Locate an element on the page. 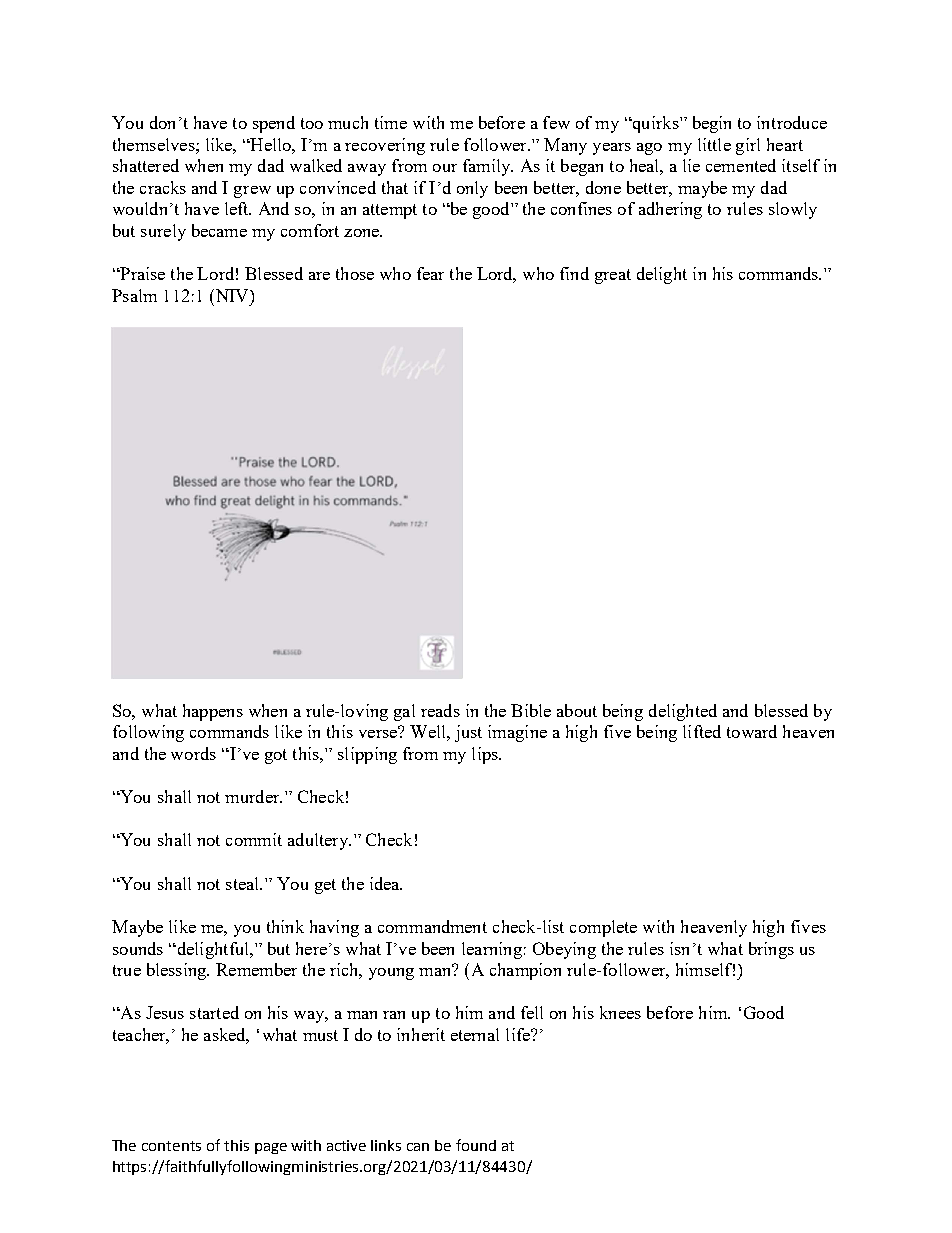 The height and width of the page is (1233, 952). reads is located at coordinates (440, 710).
